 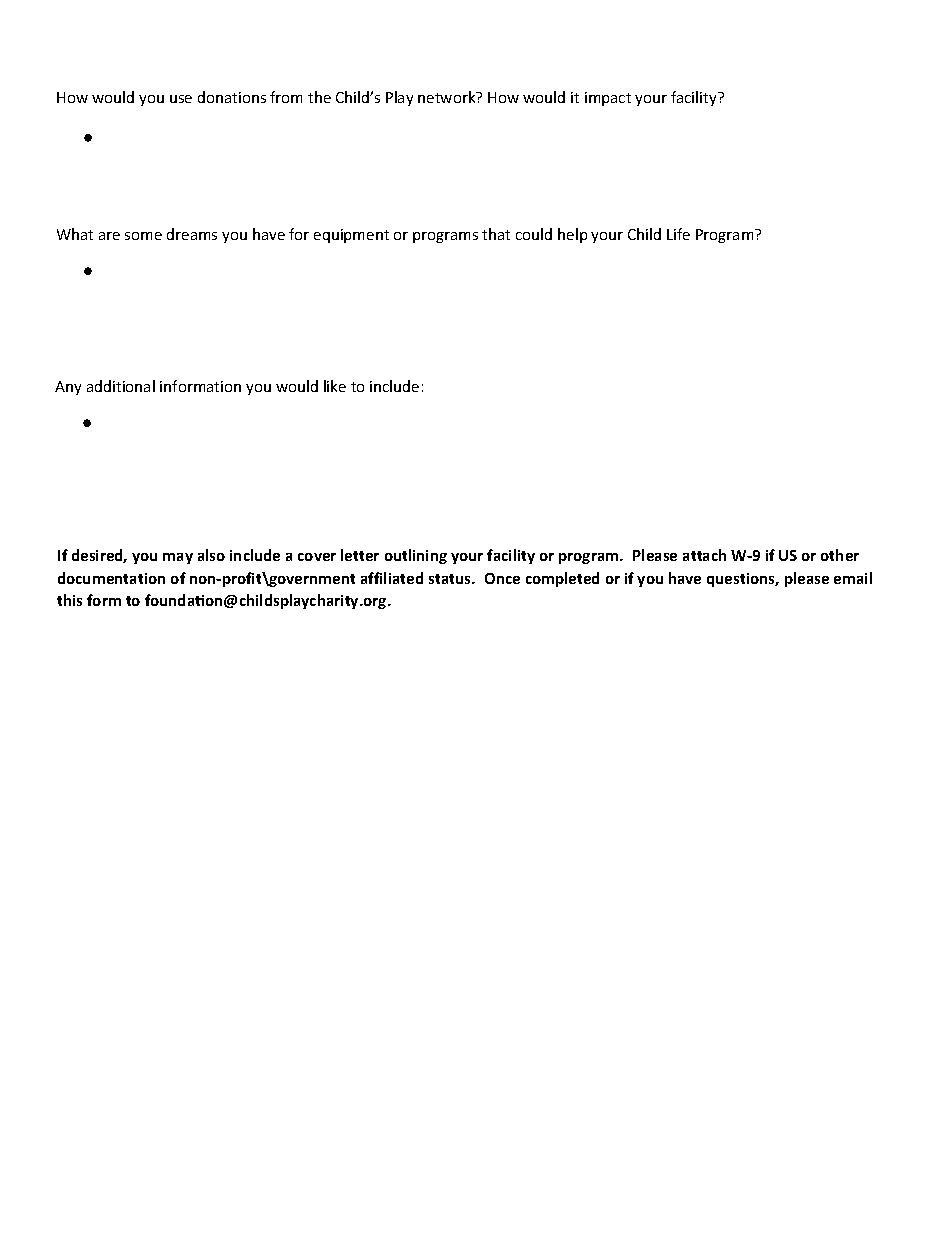 I want to click on some, so click(x=143, y=236).
